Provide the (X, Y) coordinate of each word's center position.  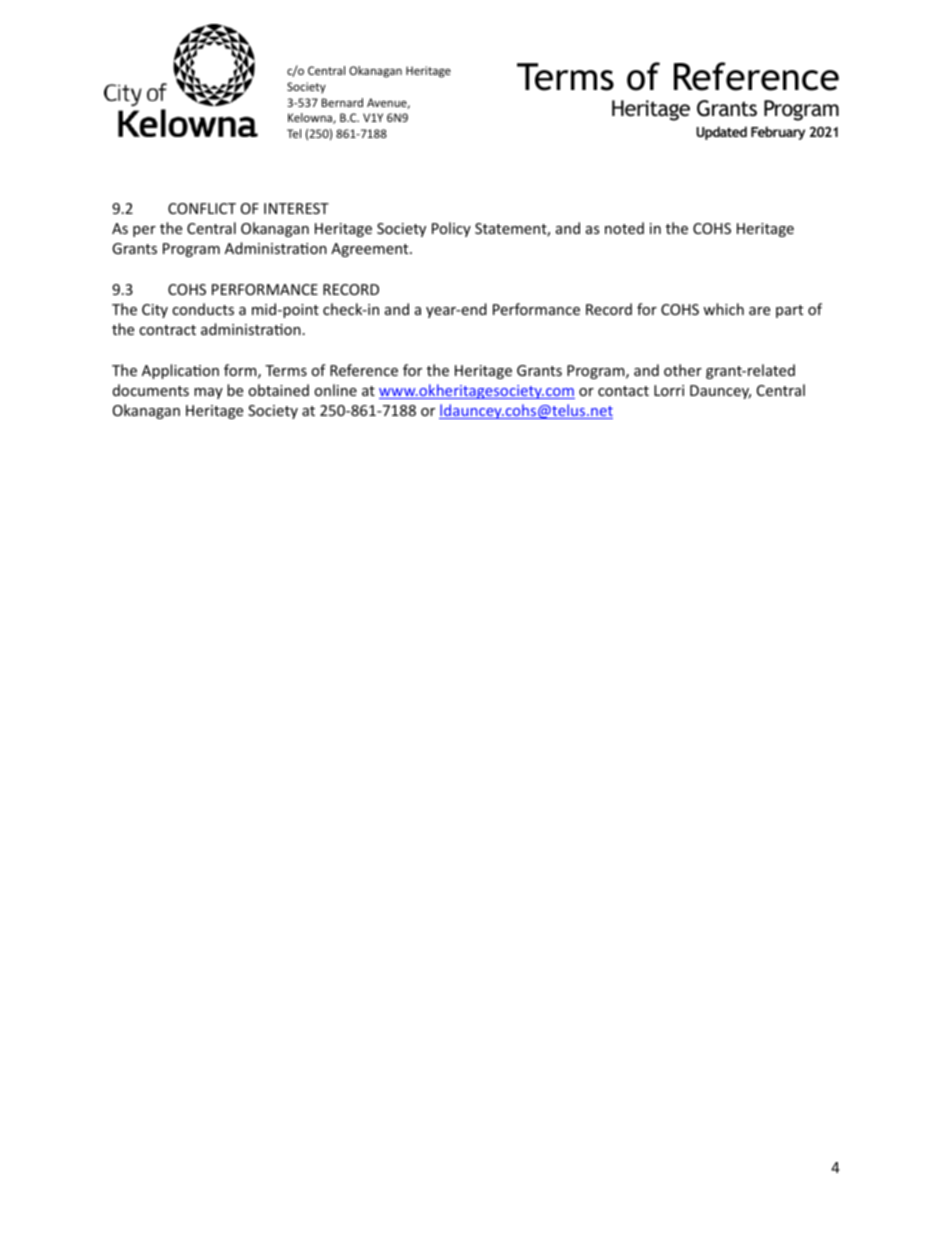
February (778, 133)
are (759, 311)
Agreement (371, 250)
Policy (451, 229)
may (208, 393)
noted (624, 228)
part (789, 311)
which (723, 309)
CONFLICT (202, 208)
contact (623, 391)
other (683, 370)
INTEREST (296, 208)
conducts (203, 309)
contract (167, 330)
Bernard (342, 102)
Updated (721, 133)
